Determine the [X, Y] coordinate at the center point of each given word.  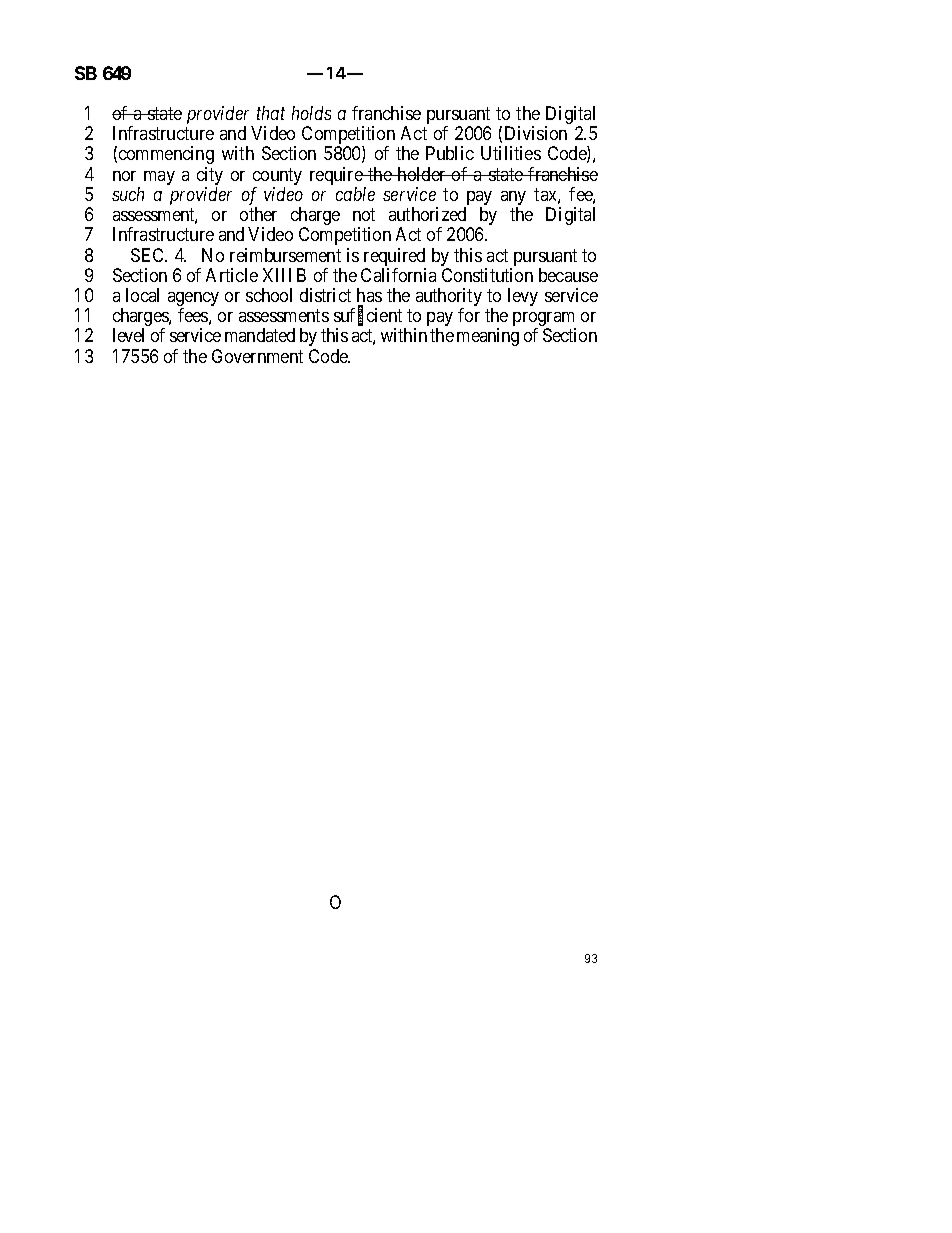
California [398, 275]
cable [355, 194]
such [128, 194]
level [128, 335]
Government [257, 356]
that [271, 113]
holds [311, 113]
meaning [488, 337]
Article [232, 275]
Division [536, 133]
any [513, 199]
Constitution [487, 275]
